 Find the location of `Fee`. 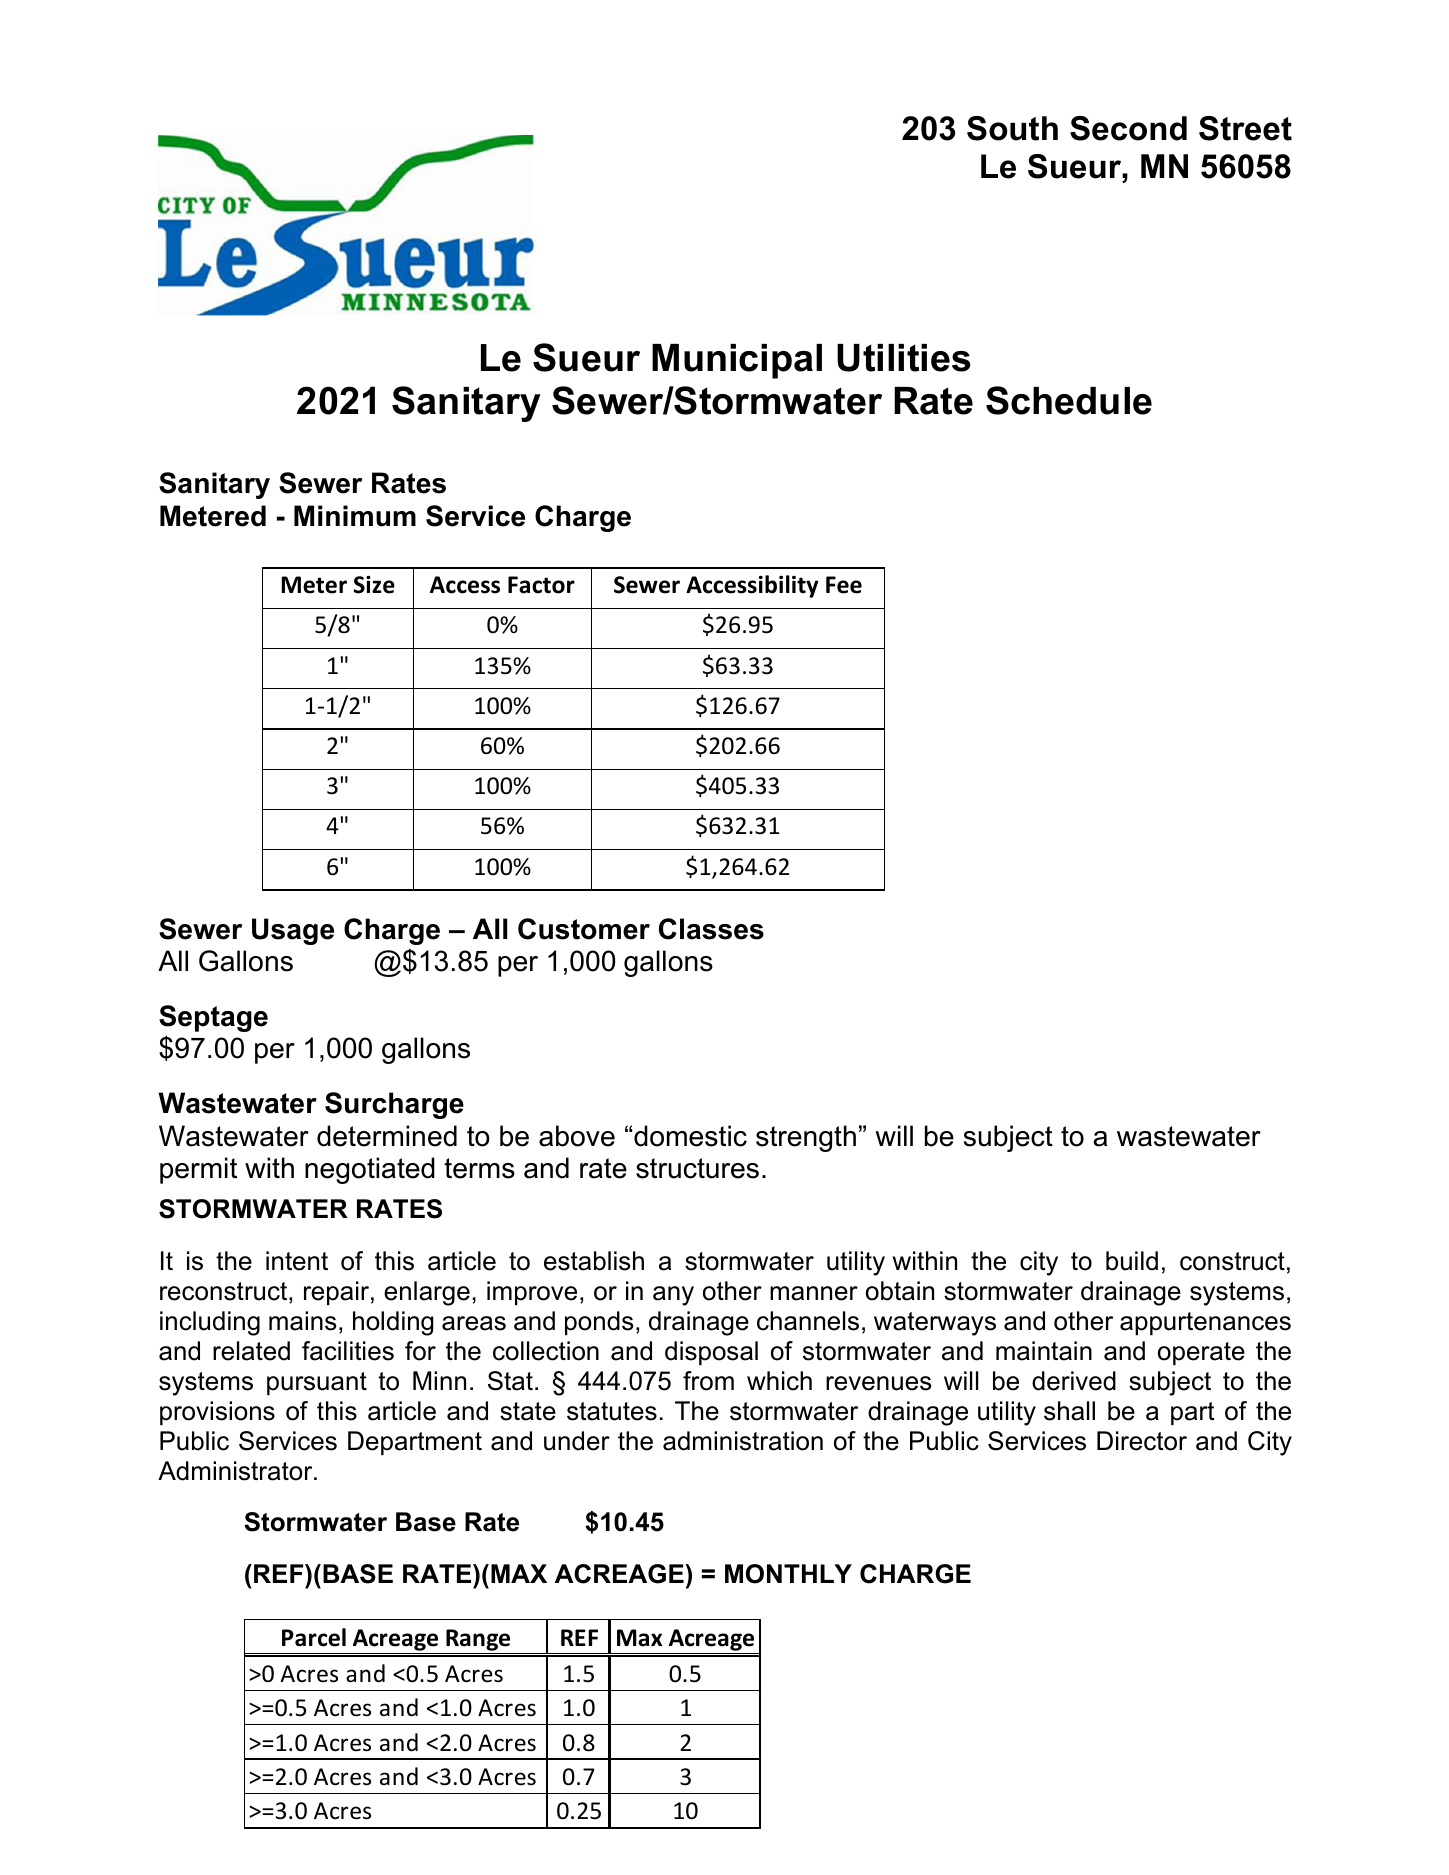

Fee is located at coordinates (844, 585).
